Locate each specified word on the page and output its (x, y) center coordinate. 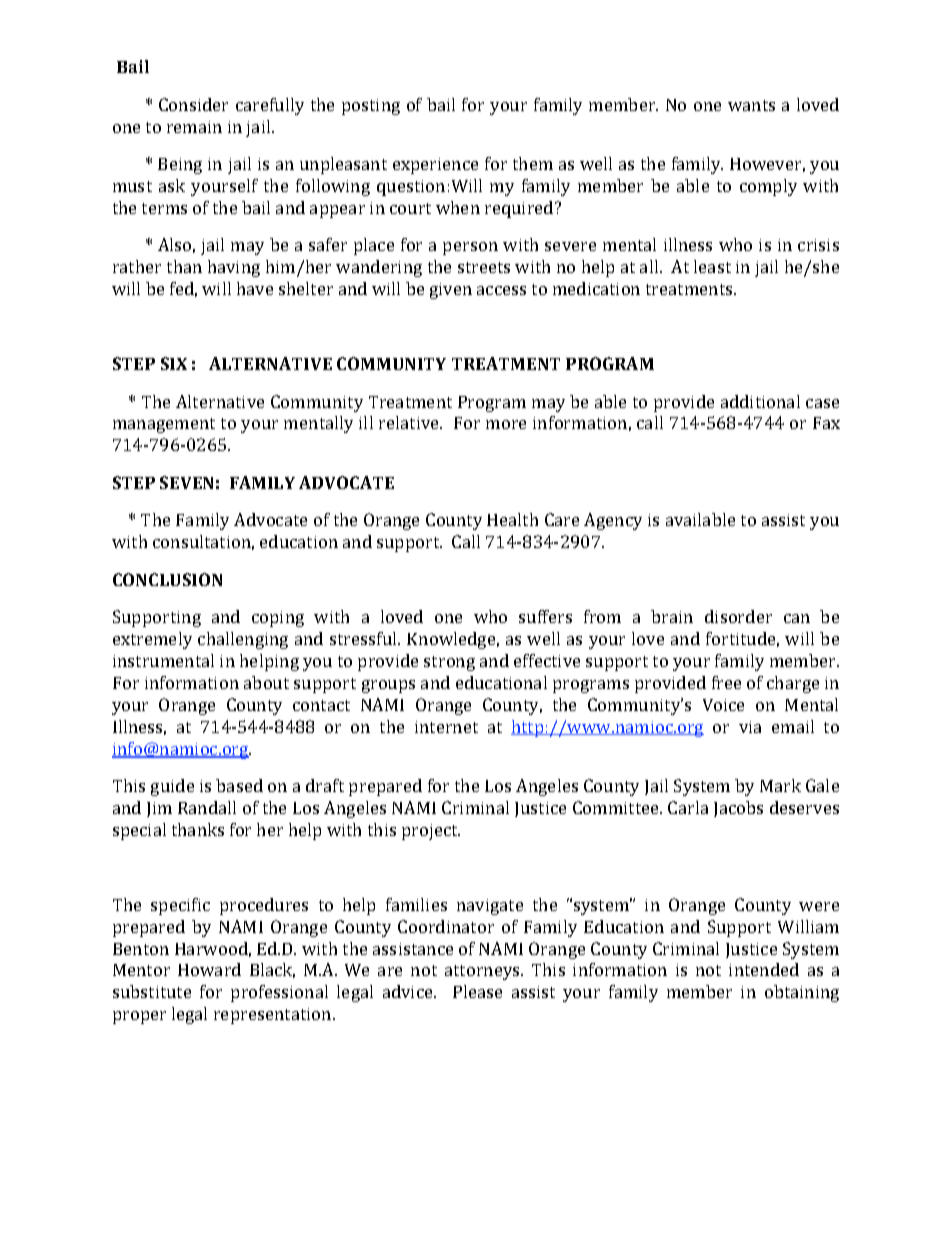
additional (760, 401)
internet (446, 727)
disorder (738, 616)
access (501, 290)
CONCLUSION (167, 579)
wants (751, 105)
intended (764, 969)
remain (194, 127)
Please (477, 991)
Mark (780, 785)
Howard (209, 969)
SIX (174, 363)
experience (435, 166)
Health (512, 519)
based (239, 785)
